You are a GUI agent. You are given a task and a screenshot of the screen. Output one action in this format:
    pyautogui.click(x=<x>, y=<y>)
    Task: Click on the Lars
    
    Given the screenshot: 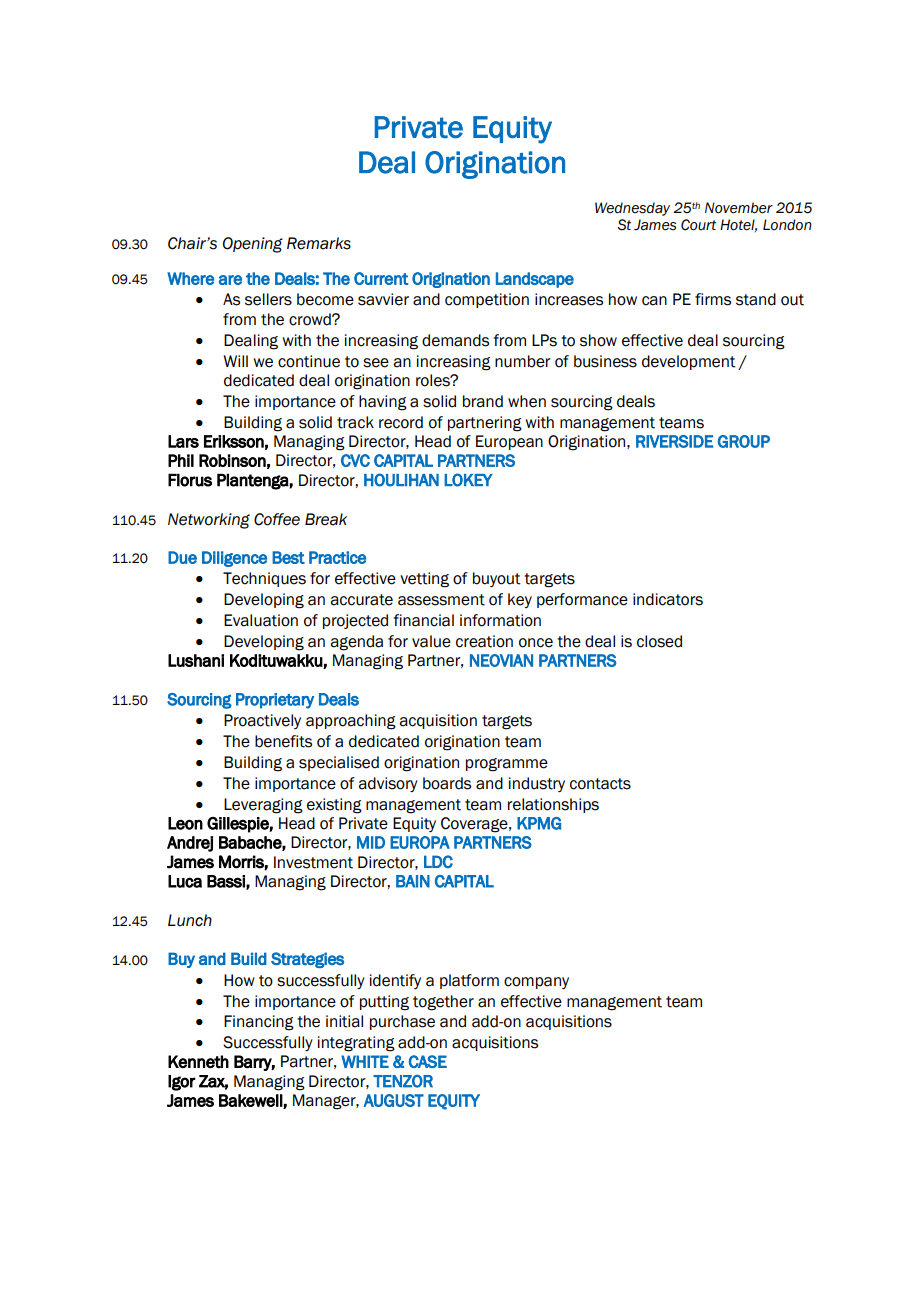 What is the action you would take?
    pyautogui.click(x=183, y=441)
